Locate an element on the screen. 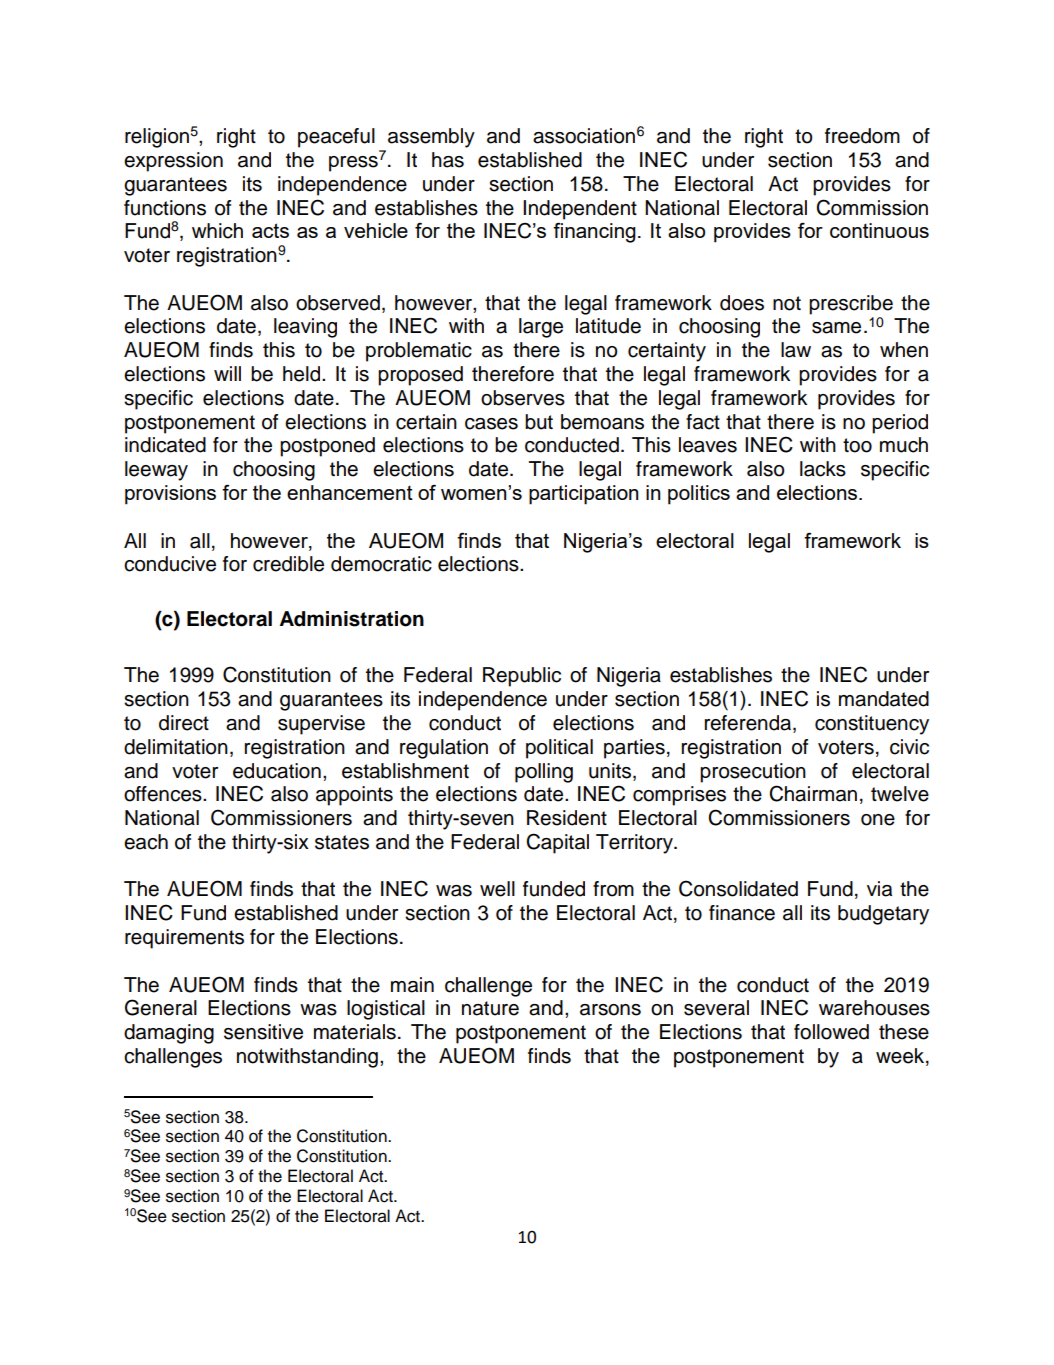  Capital is located at coordinates (557, 843).
